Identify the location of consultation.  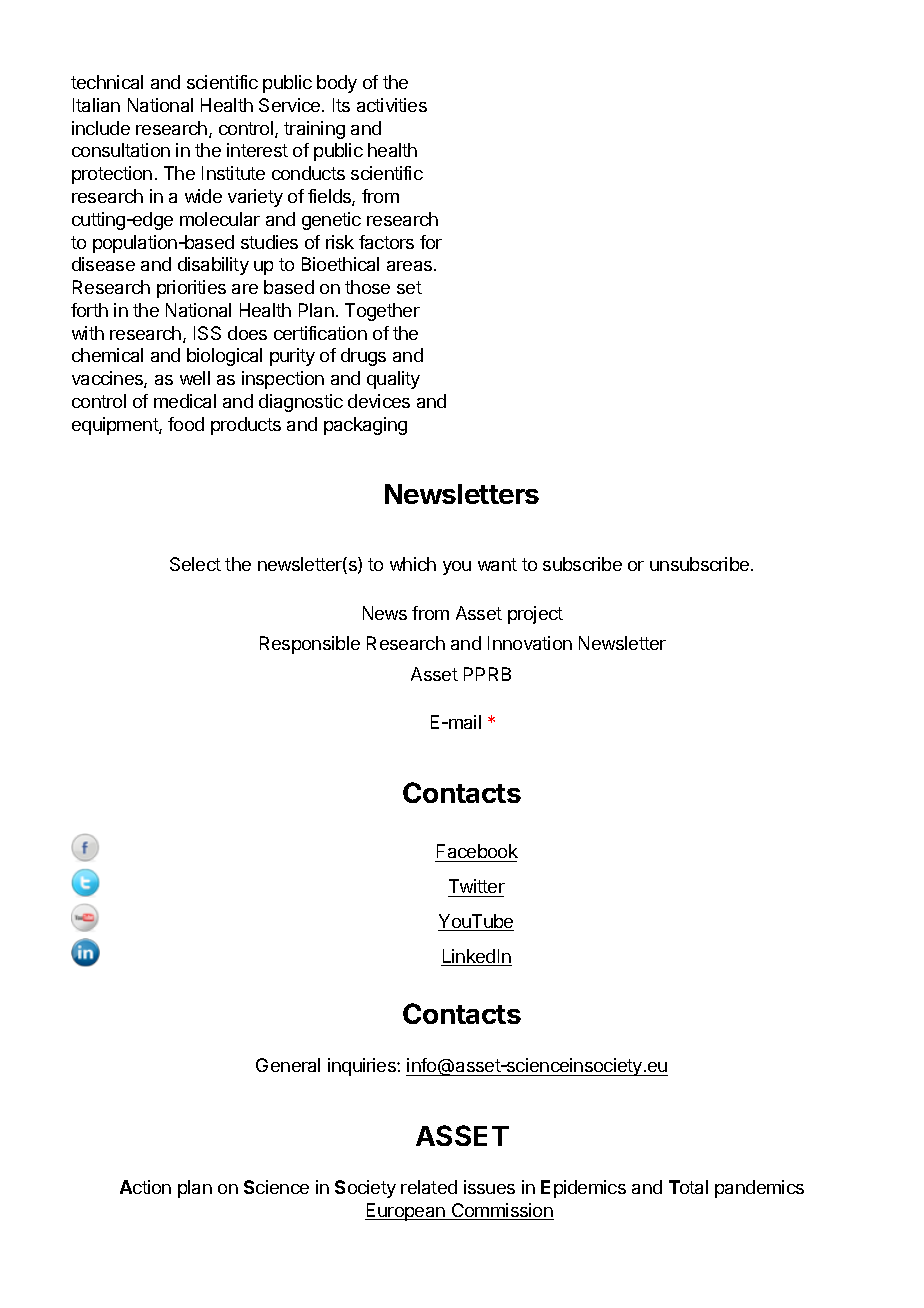
(121, 150).
